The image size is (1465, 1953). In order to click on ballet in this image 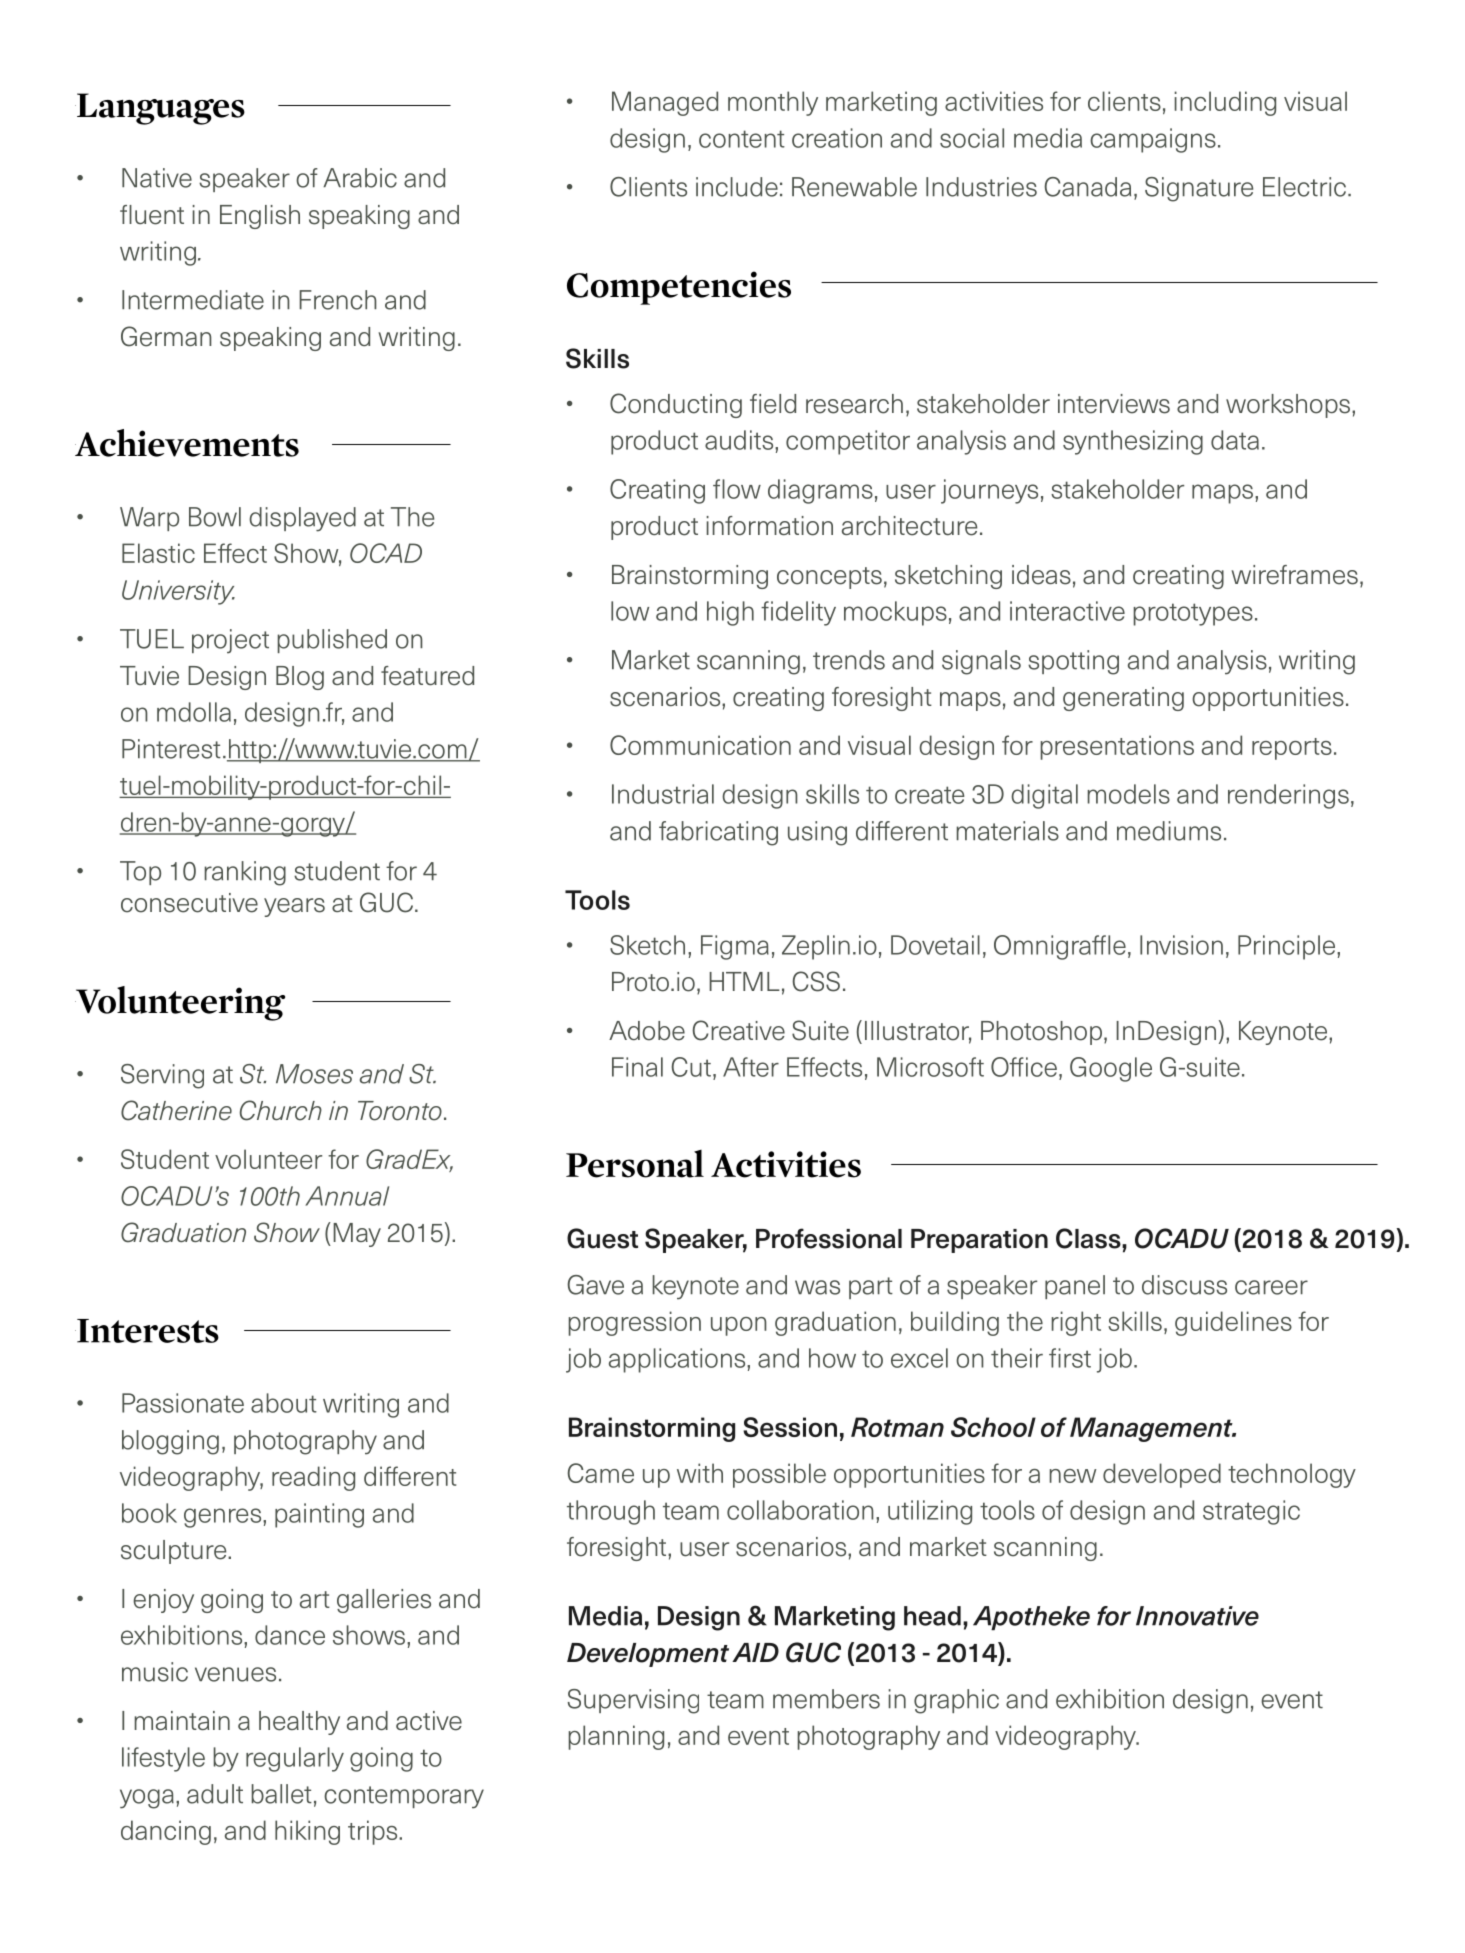, I will do `click(281, 1794)`.
